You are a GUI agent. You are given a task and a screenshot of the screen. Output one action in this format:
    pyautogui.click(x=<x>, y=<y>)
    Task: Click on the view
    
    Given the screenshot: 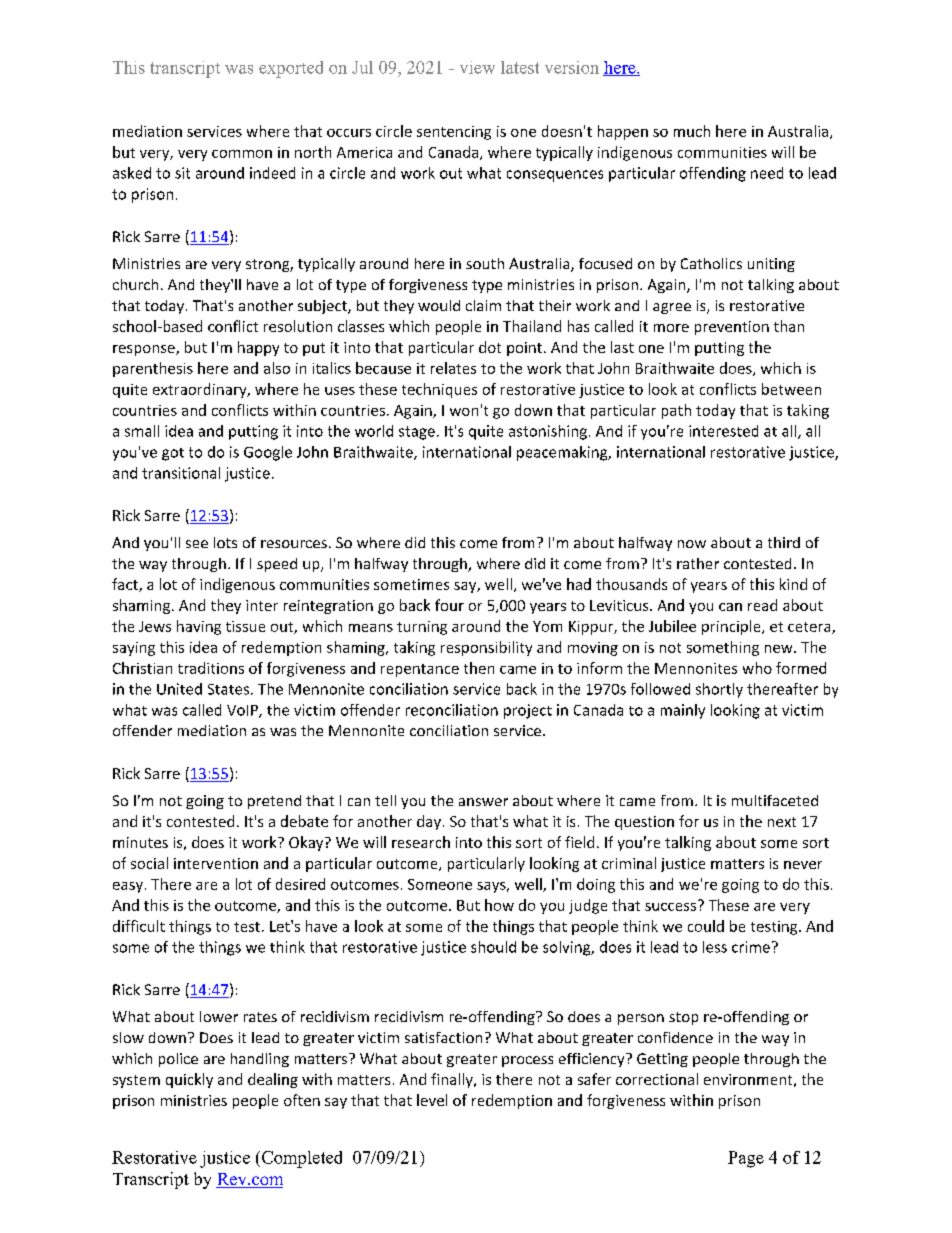 What is the action you would take?
    pyautogui.click(x=477, y=67)
